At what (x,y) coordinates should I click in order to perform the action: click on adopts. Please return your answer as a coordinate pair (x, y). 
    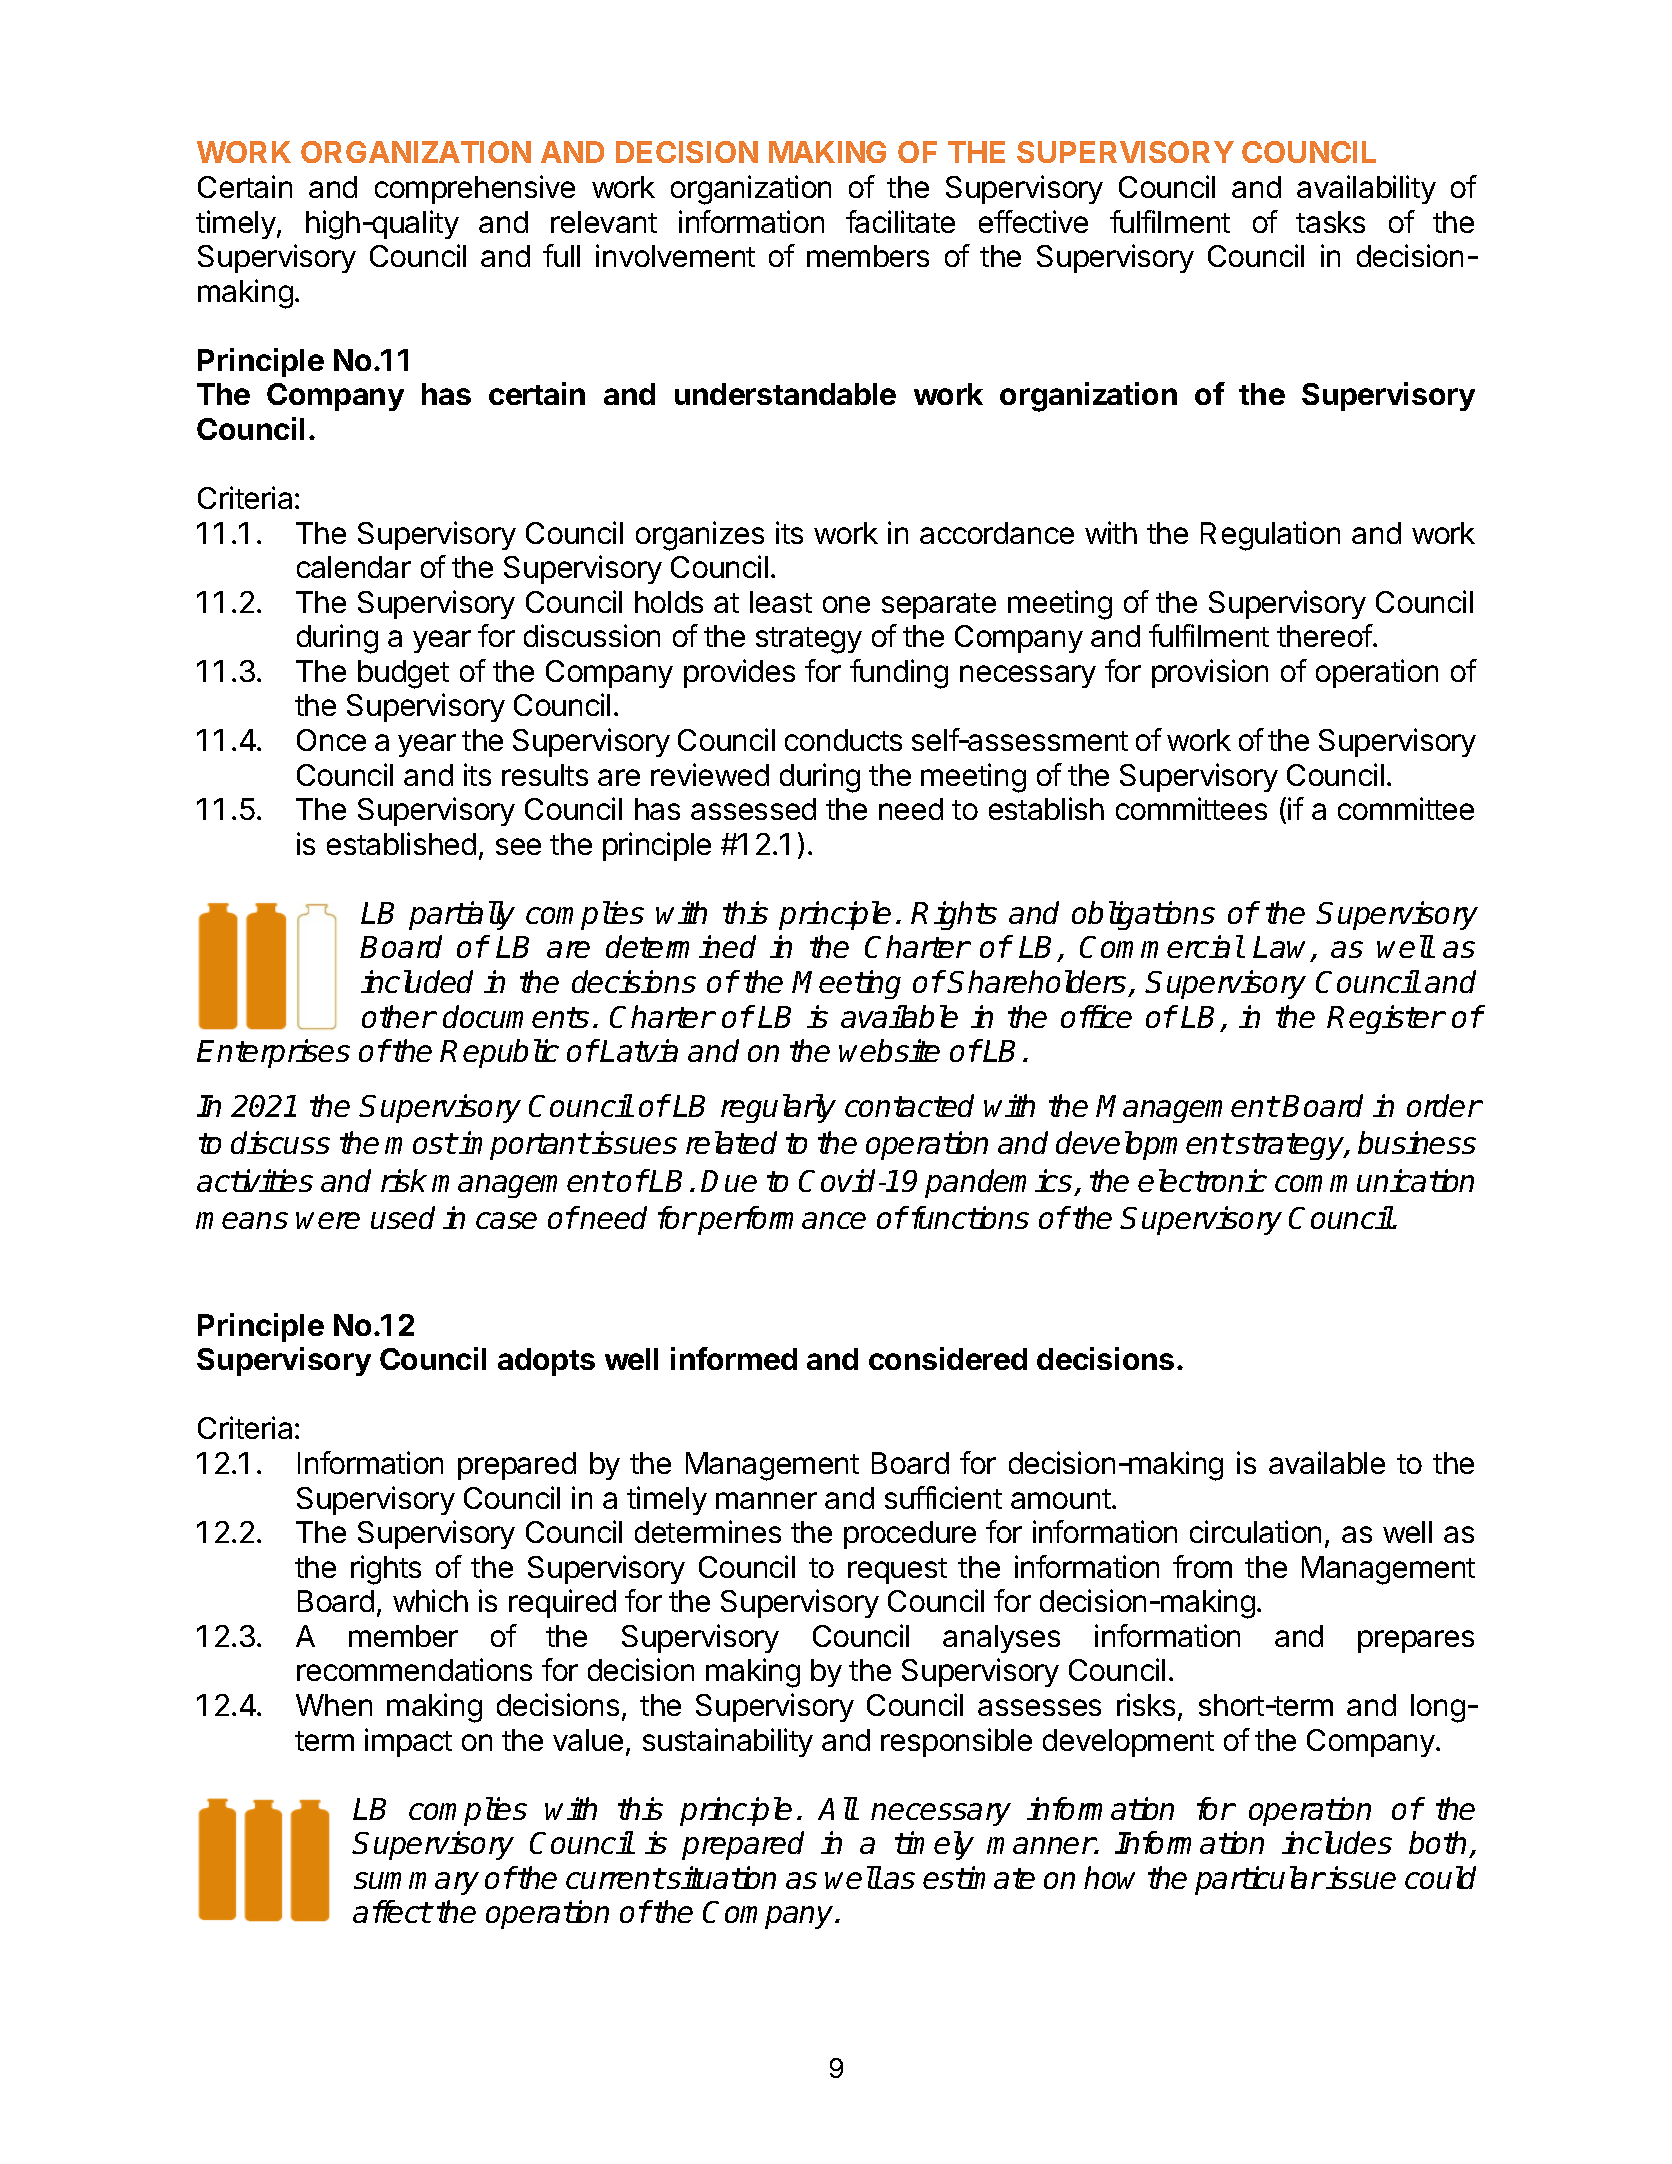
    Looking at the image, I should click on (546, 1362).
